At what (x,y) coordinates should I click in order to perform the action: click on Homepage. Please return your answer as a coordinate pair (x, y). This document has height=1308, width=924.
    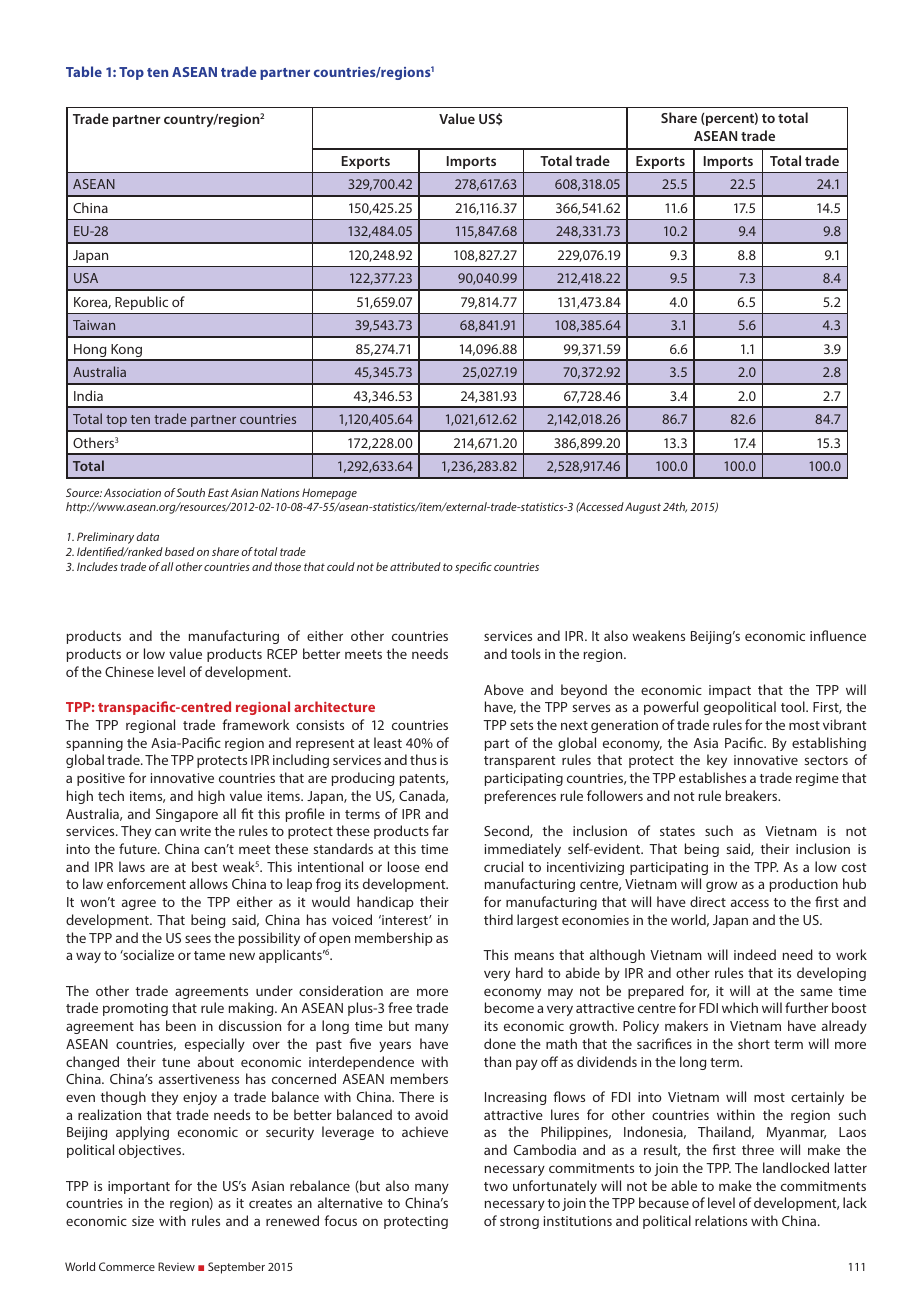
    Looking at the image, I should click on (329, 494).
